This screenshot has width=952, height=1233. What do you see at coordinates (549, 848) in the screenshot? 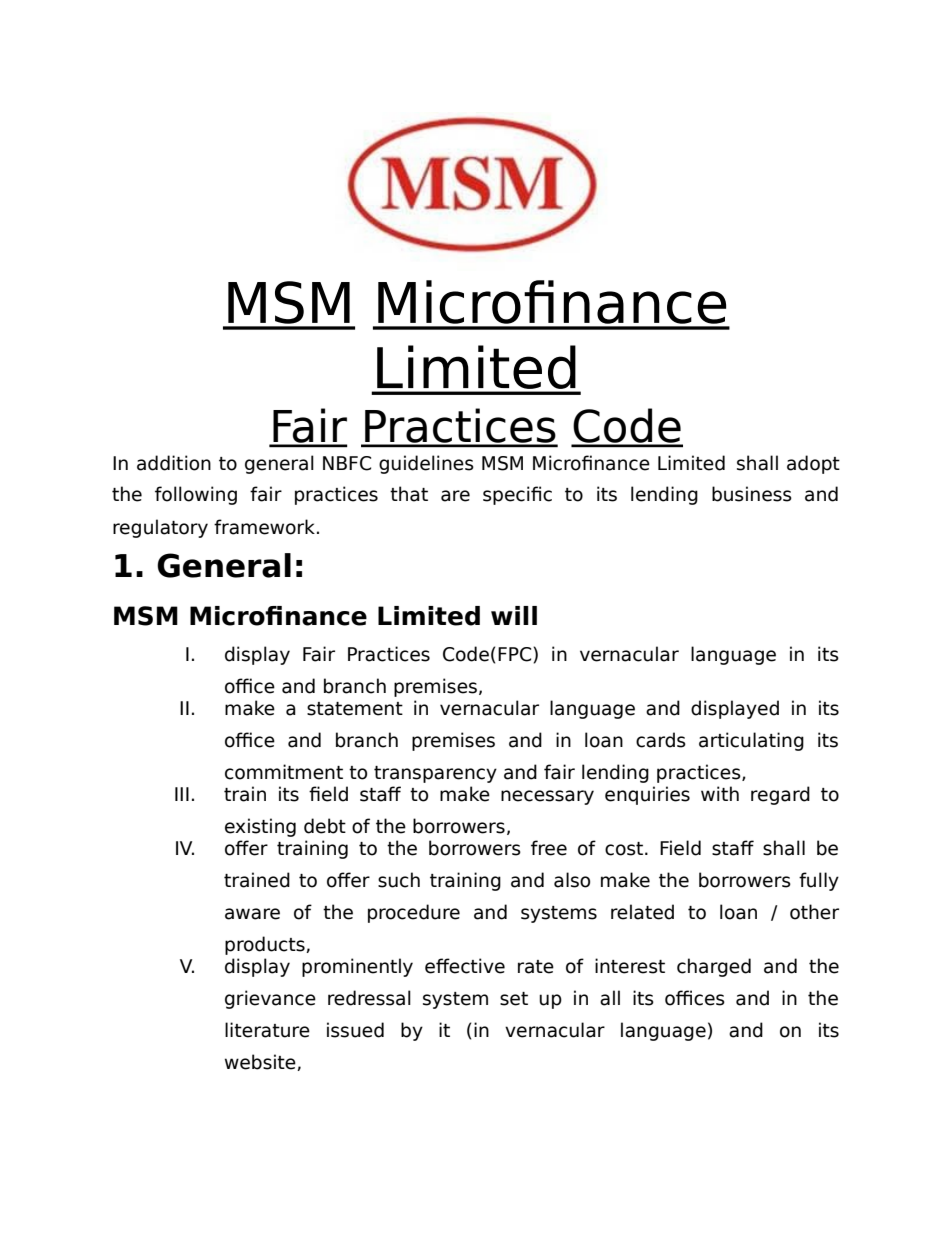
I see `free` at bounding box center [549, 848].
